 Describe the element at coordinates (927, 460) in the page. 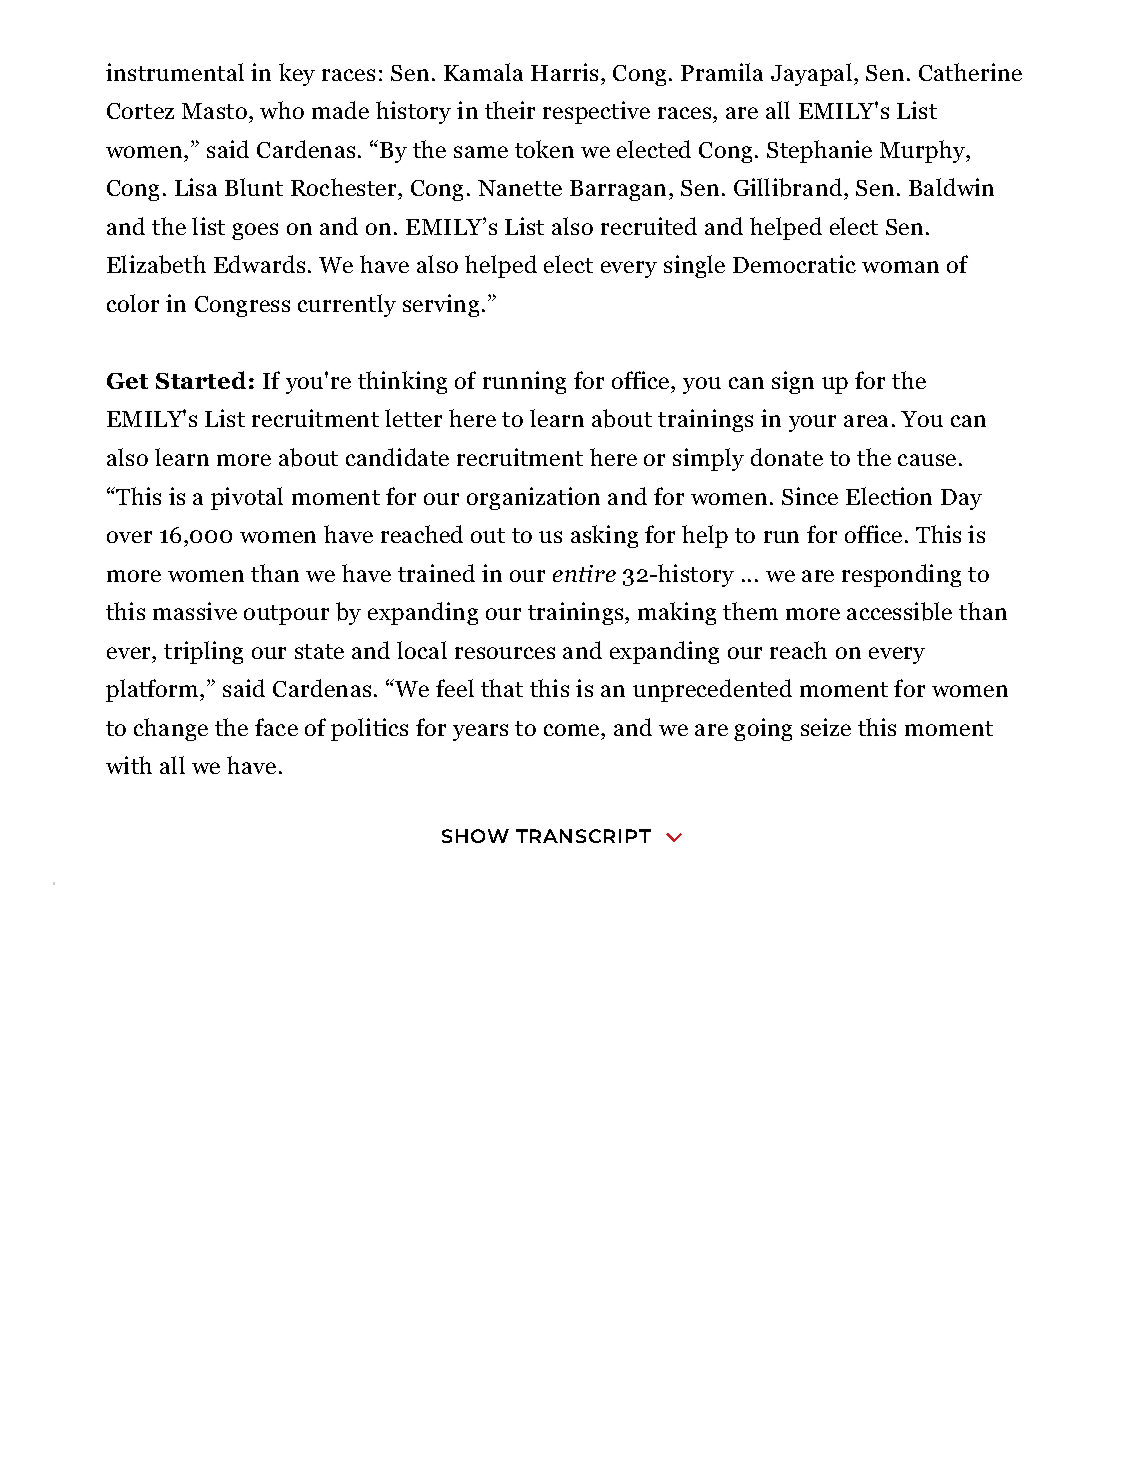

I see `cause` at that location.
